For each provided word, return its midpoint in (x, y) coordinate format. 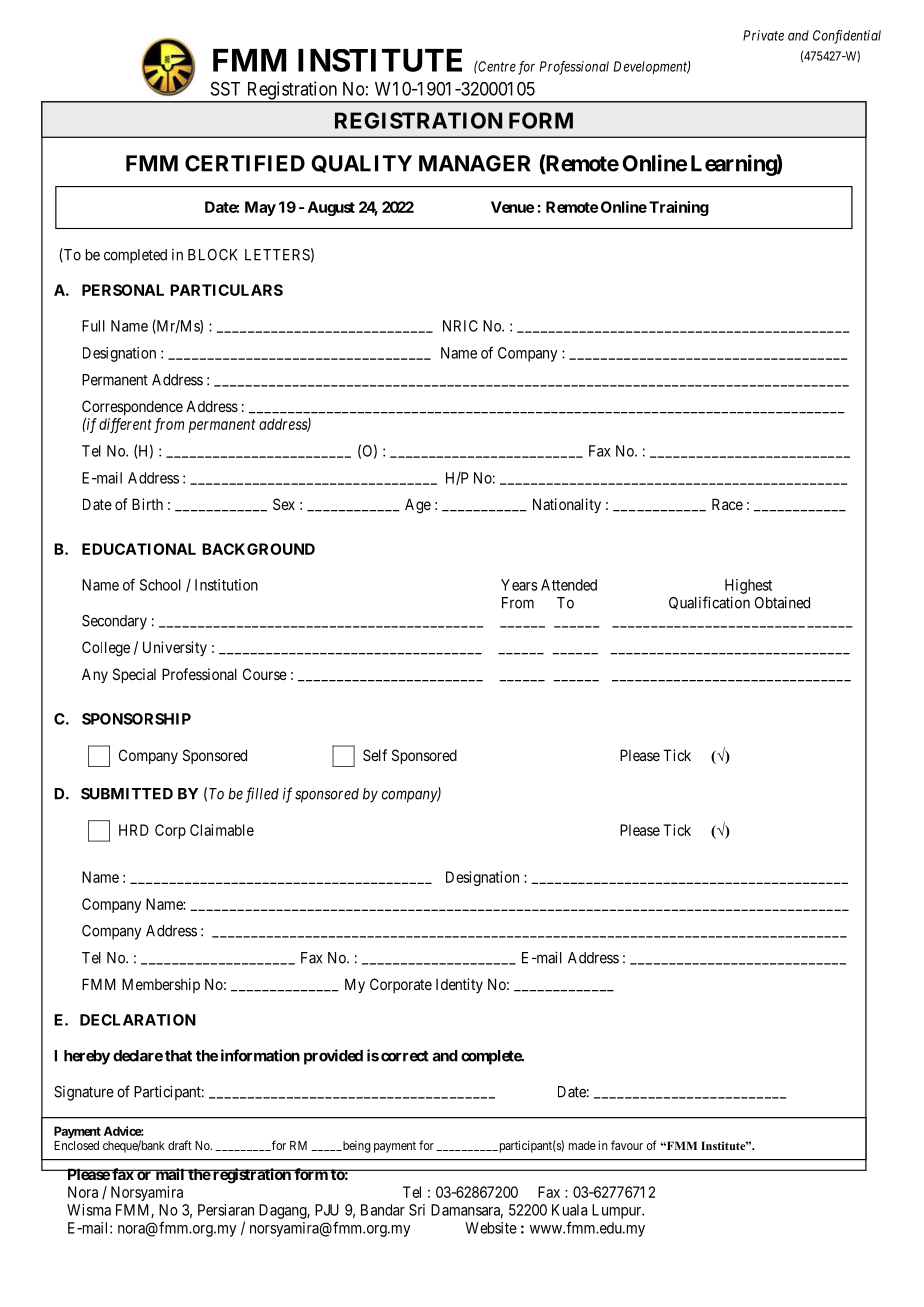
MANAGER (474, 163)
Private (763, 35)
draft (180, 1145)
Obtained (782, 602)
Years (519, 585)
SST (225, 88)
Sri (417, 1210)
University (175, 648)
